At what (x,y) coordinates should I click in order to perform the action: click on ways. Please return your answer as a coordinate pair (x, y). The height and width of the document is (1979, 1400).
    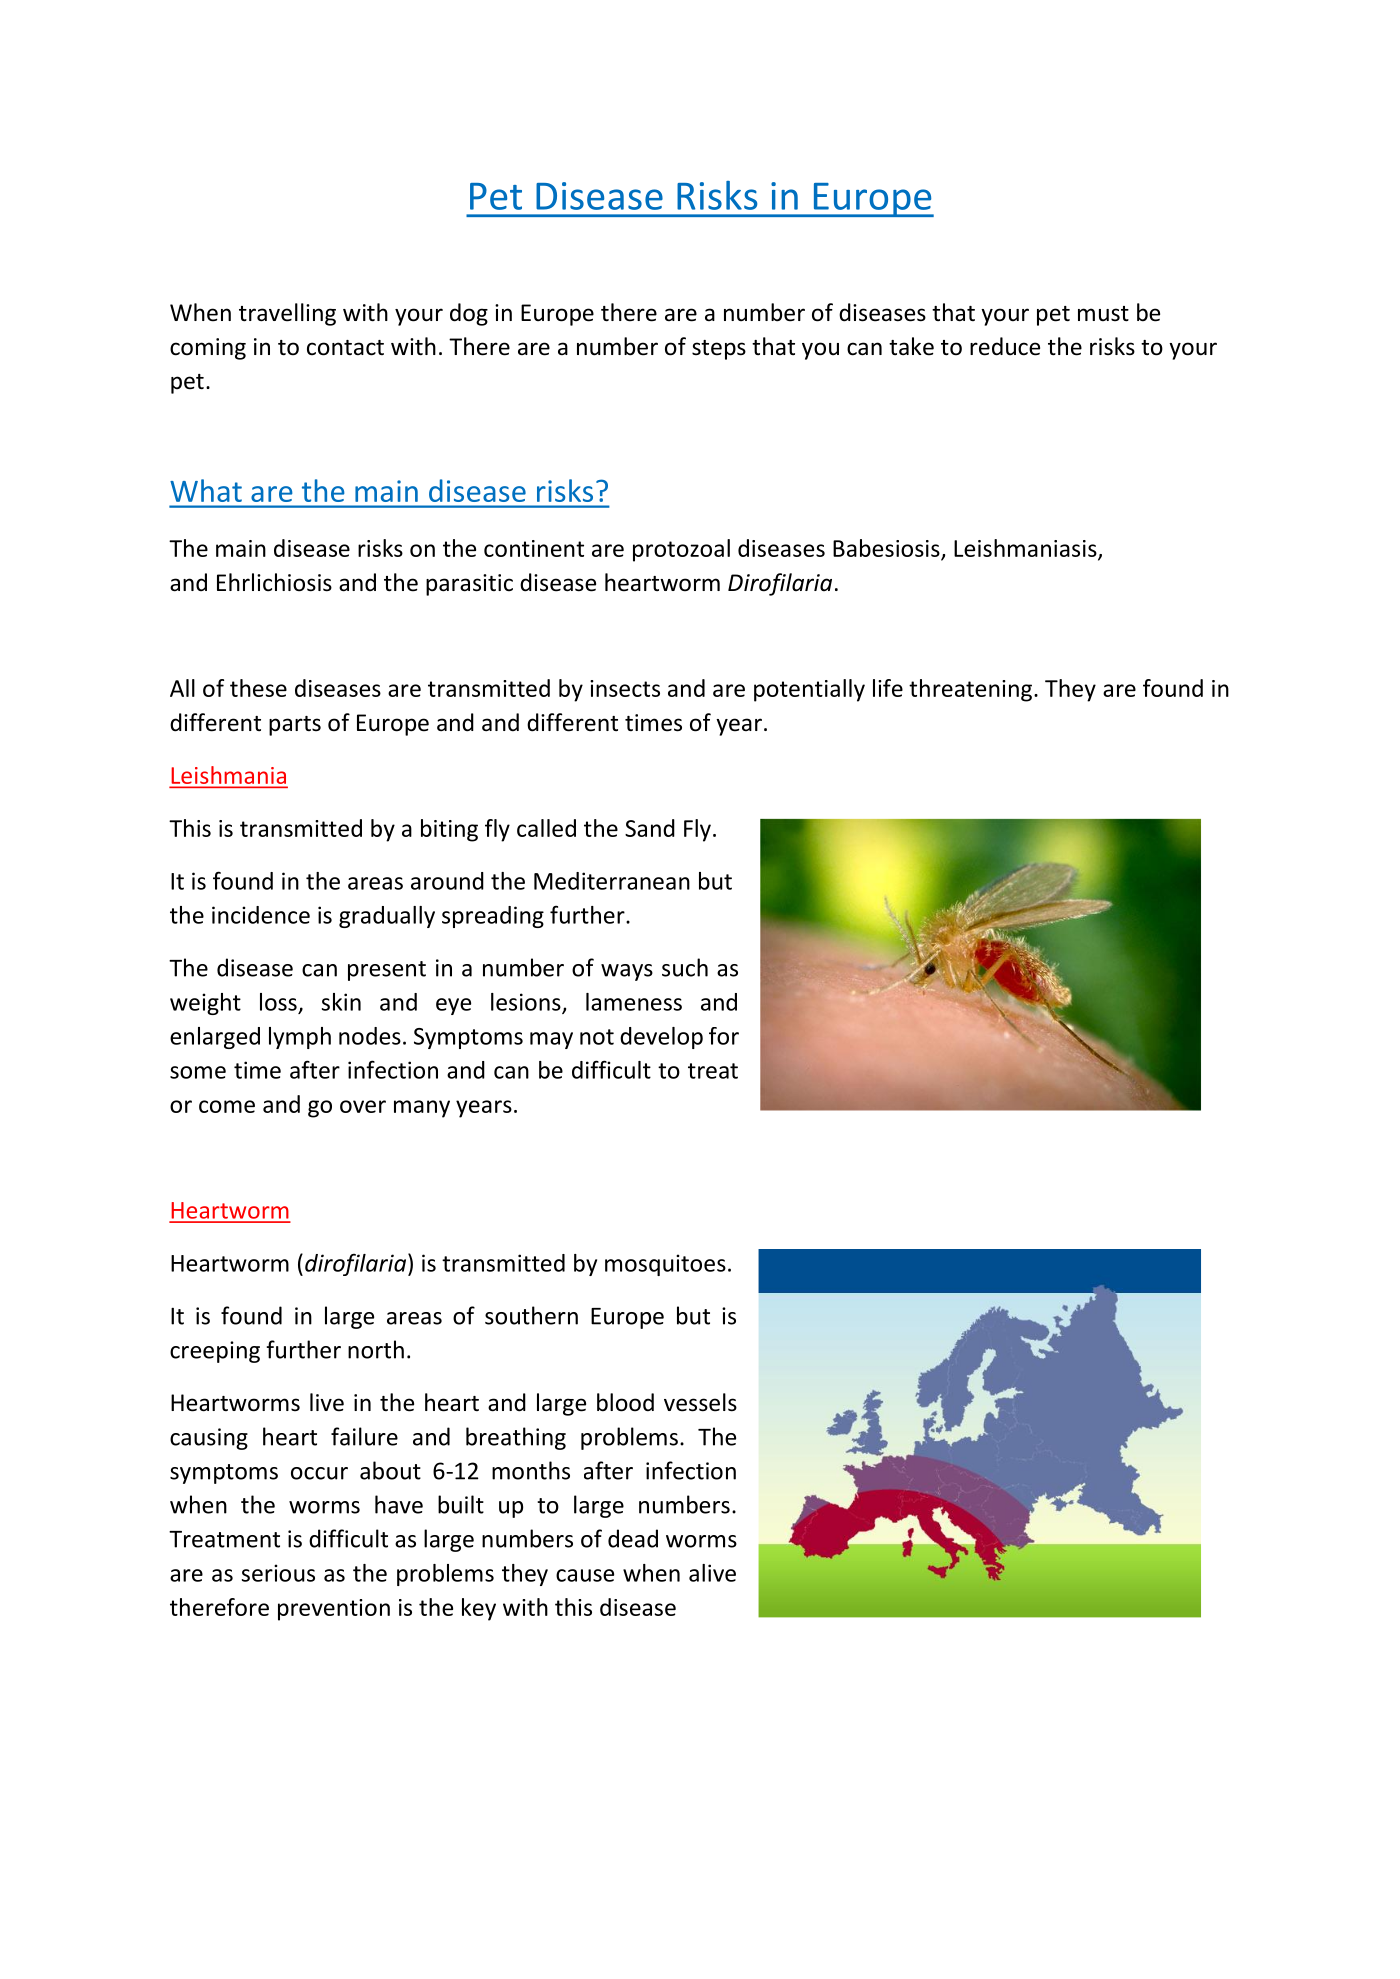
    Looking at the image, I should click on (627, 972).
